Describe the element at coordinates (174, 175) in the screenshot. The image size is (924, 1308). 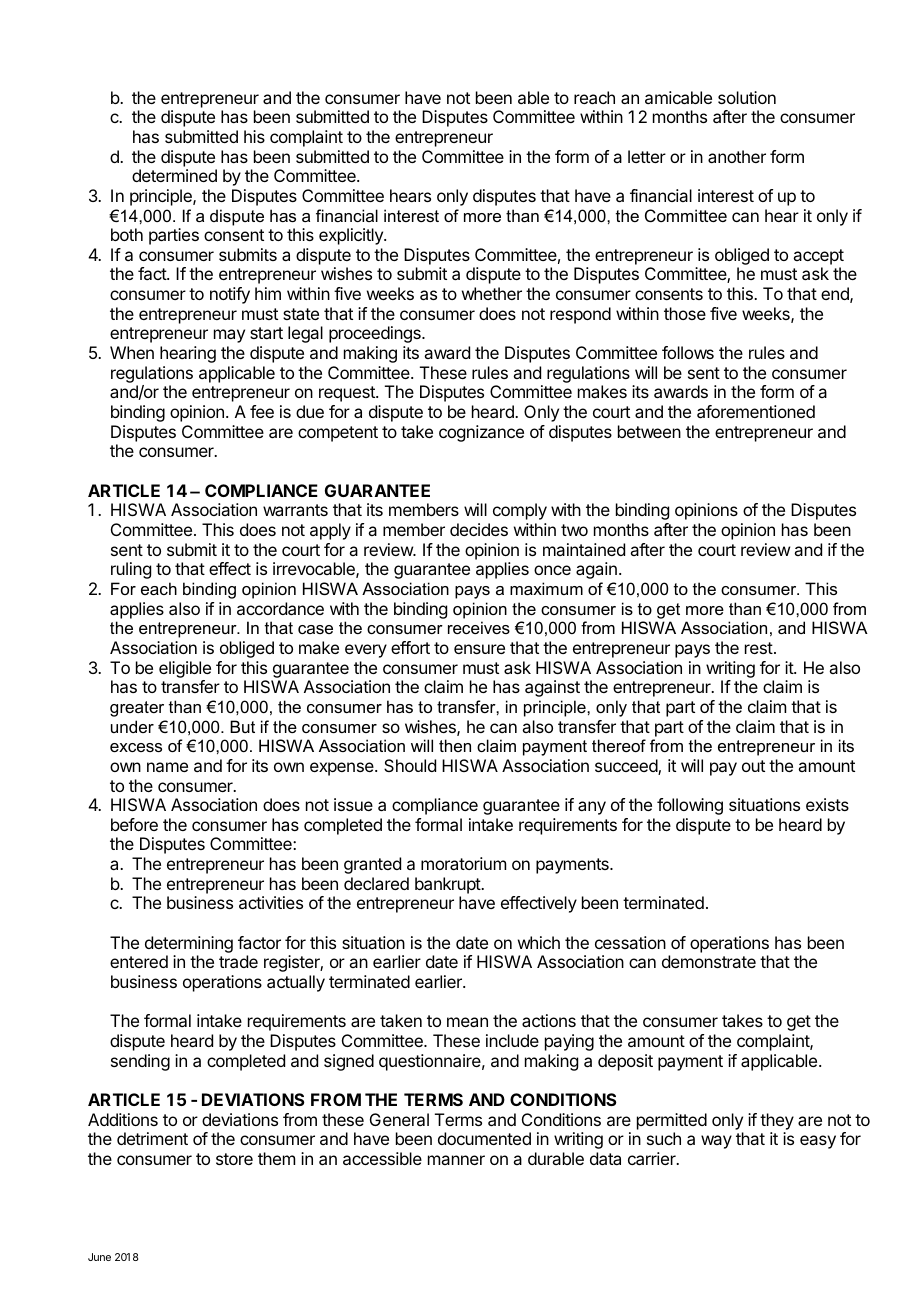
I see `determined` at that location.
